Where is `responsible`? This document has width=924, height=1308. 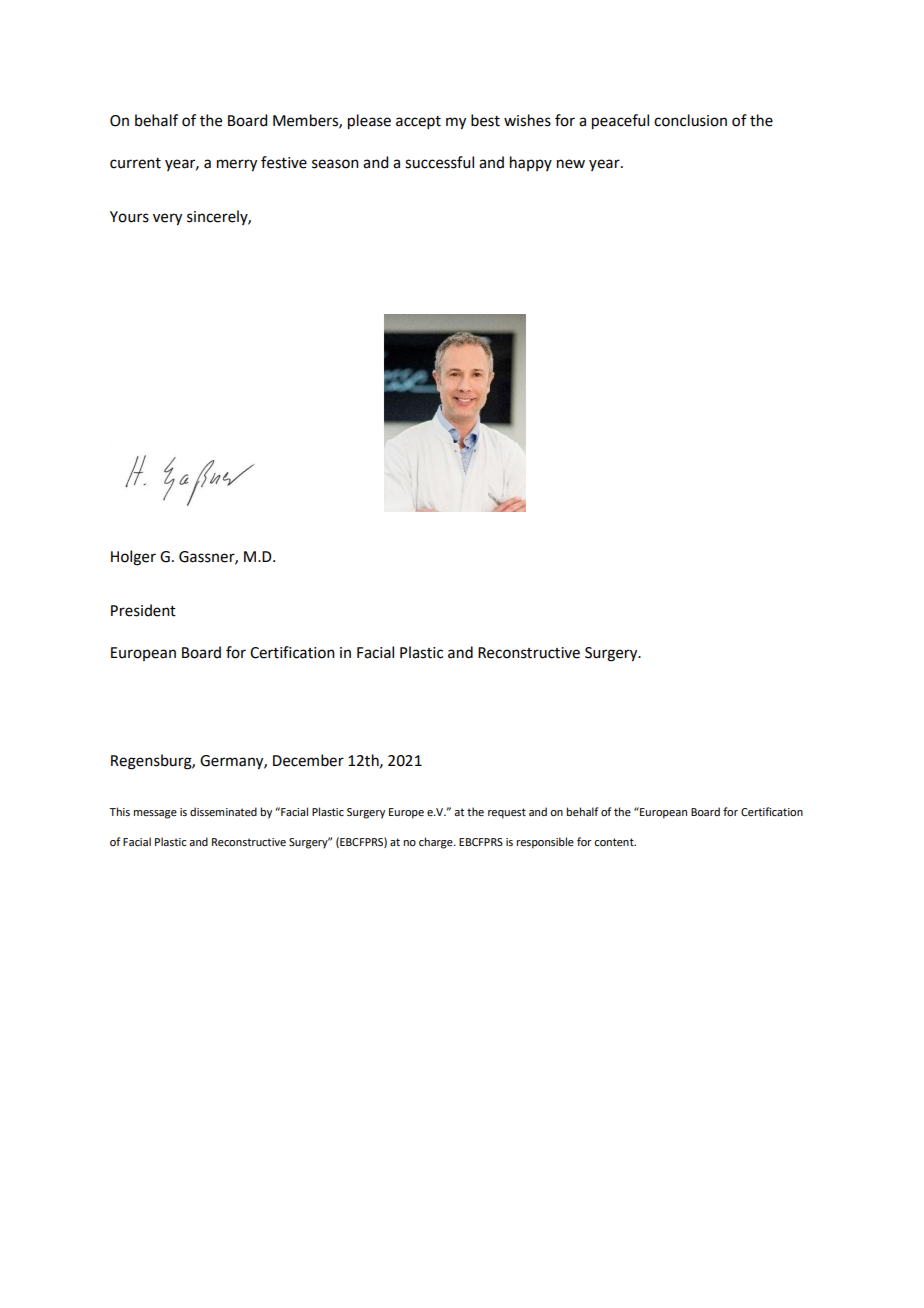
responsible is located at coordinates (545, 843).
